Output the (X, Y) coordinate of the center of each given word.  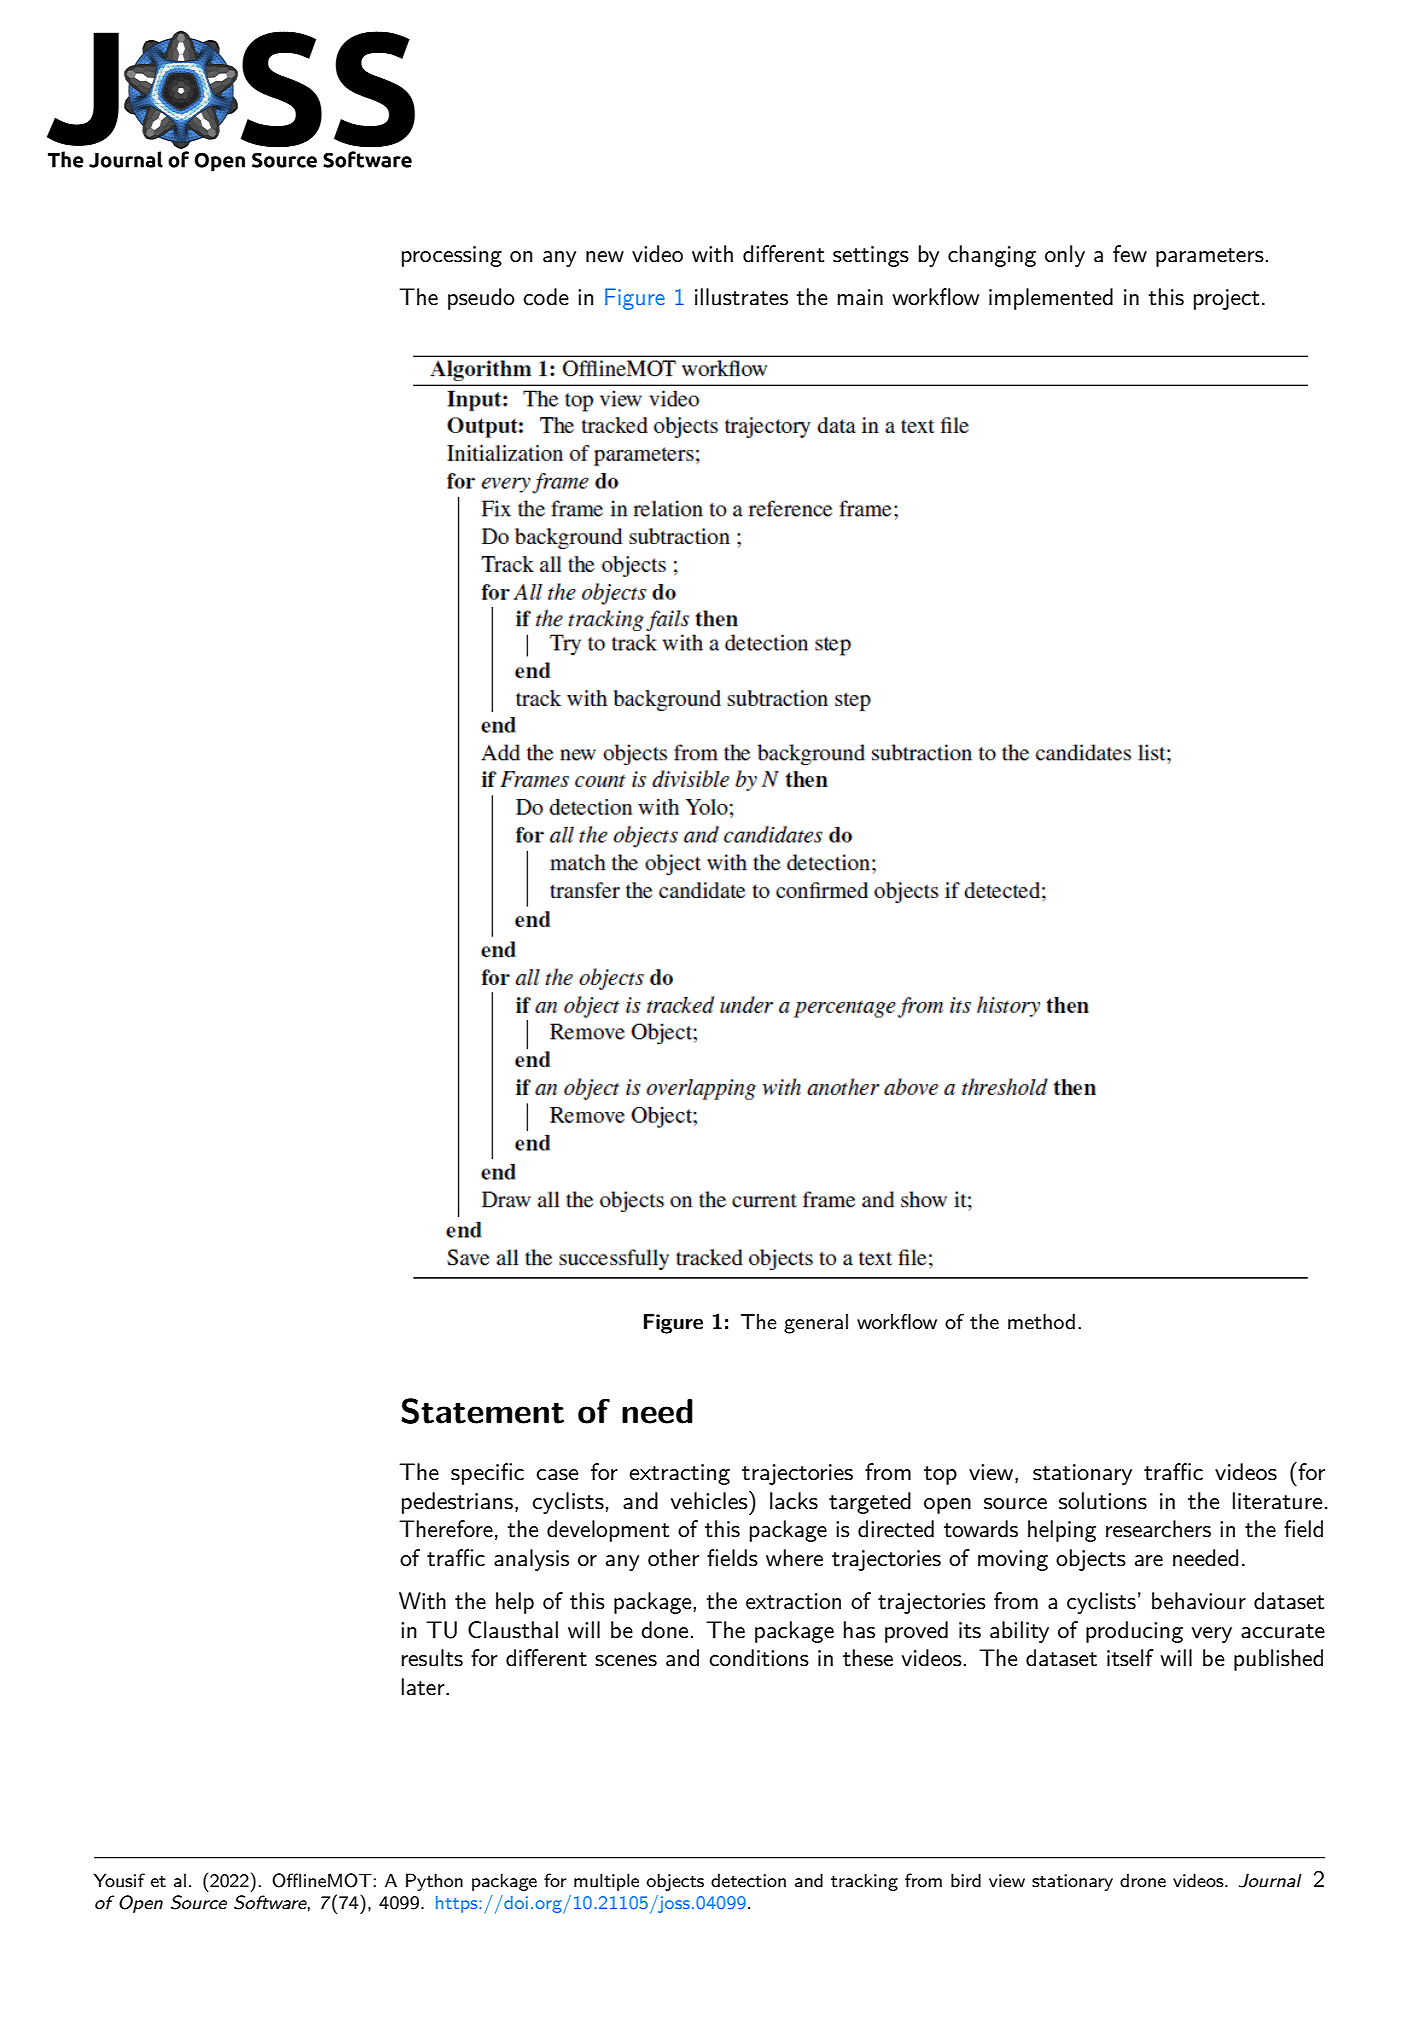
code (546, 297)
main (860, 297)
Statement (482, 1411)
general (816, 1324)
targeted (870, 1503)
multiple (606, 1882)
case (557, 1475)
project (1226, 299)
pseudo (481, 299)
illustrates (741, 297)
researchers (1158, 1529)
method (1041, 1322)
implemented (1051, 299)
